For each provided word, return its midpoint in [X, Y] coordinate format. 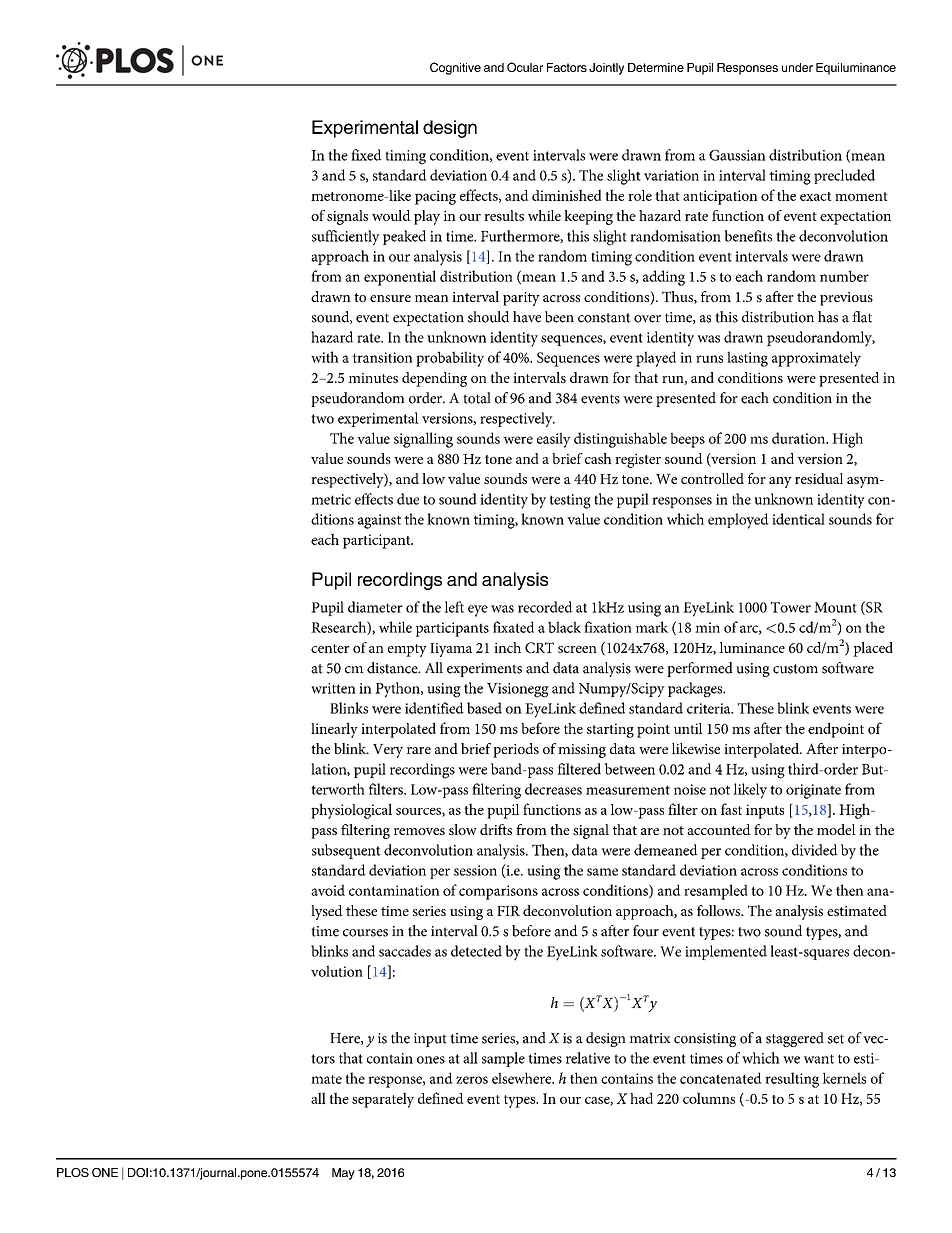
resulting [792, 1080]
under [797, 67]
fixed [366, 155]
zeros [472, 1080]
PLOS [73, 1172]
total [477, 398]
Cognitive [455, 68]
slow [463, 829]
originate [813, 791]
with [325, 357]
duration [800, 438]
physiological [351, 811]
